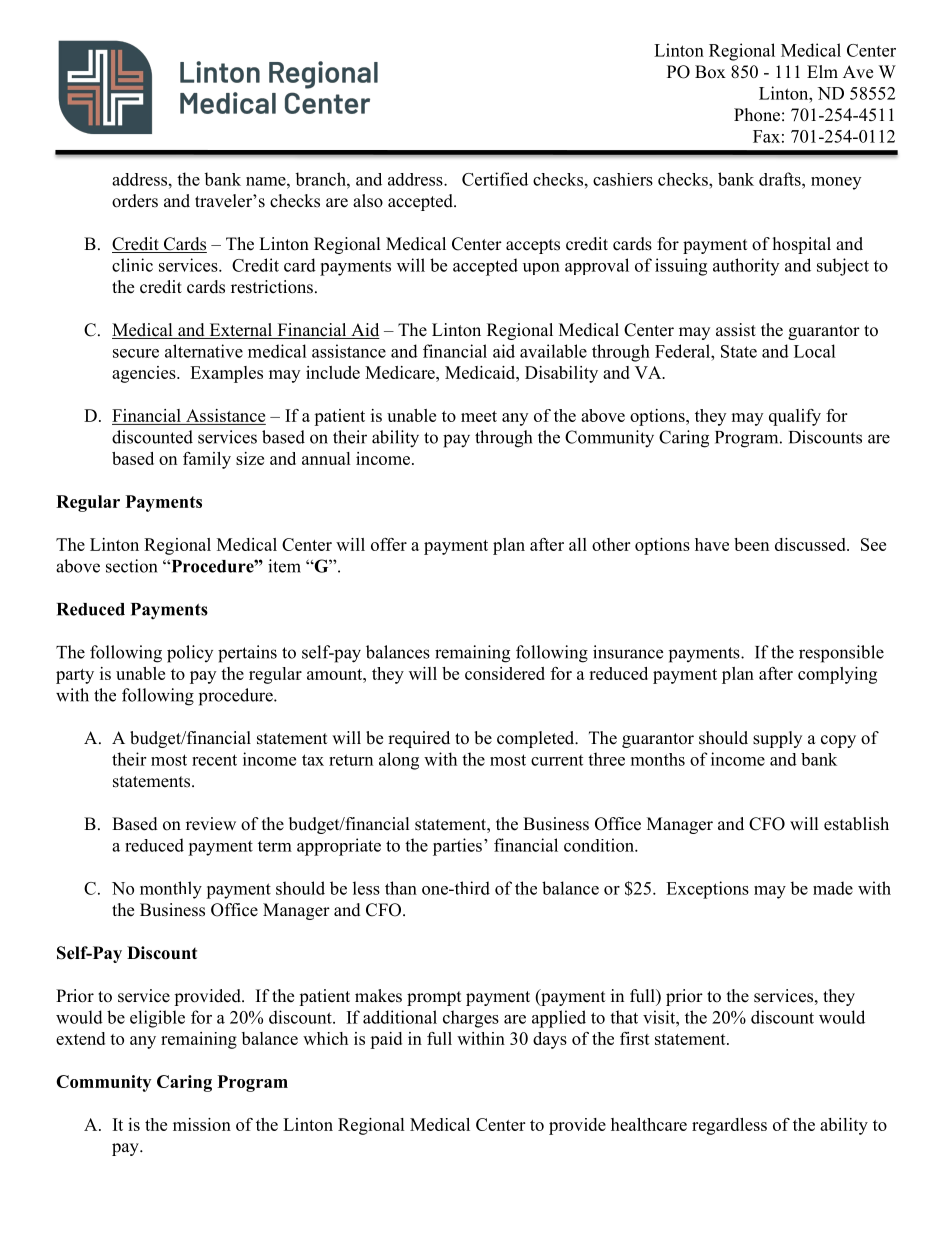 The image size is (952, 1233). Describe the element at coordinates (777, 739) in the image. I see `supply` at that location.
